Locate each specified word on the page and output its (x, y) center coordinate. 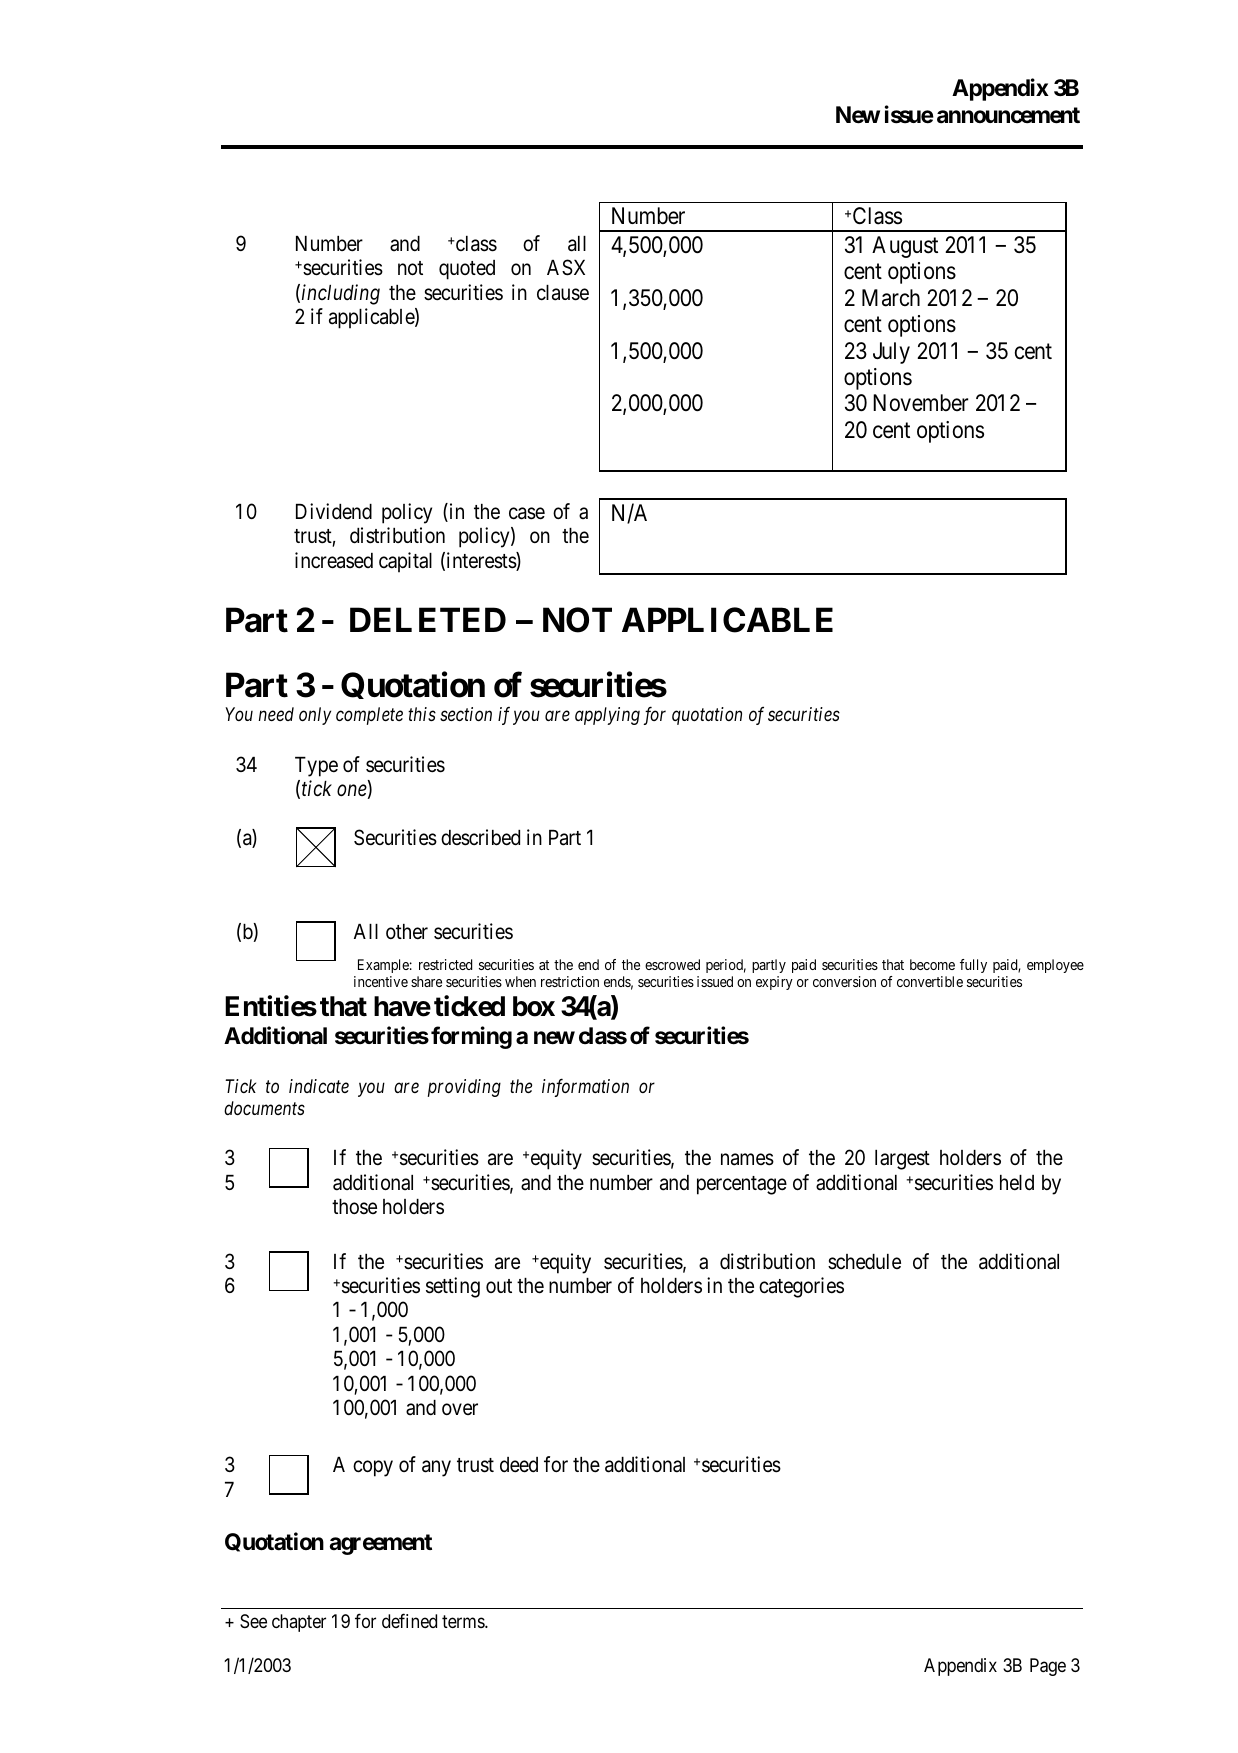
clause (563, 293)
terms (464, 1622)
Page (1048, 1667)
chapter (299, 1623)
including (341, 294)
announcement (1008, 115)
